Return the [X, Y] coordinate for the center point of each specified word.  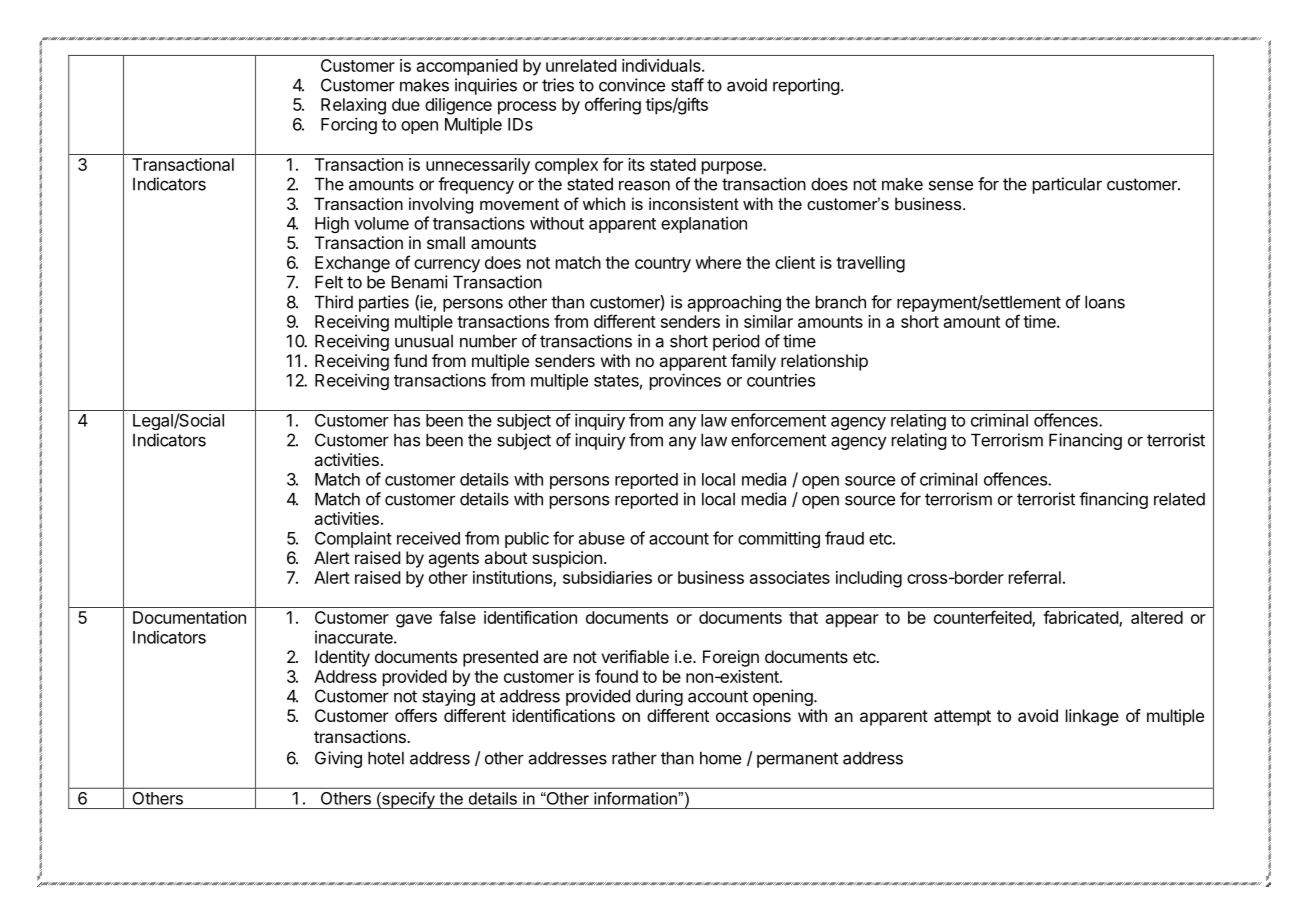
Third [334, 302]
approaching [734, 303]
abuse [602, 538]
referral [1035, 577]
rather [634, 758]
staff [687, 85]
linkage [1092, 717]
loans [1105, 302]
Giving [338, 759]
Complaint [353, 539]
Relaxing [353, 106]
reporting [806, 86]
